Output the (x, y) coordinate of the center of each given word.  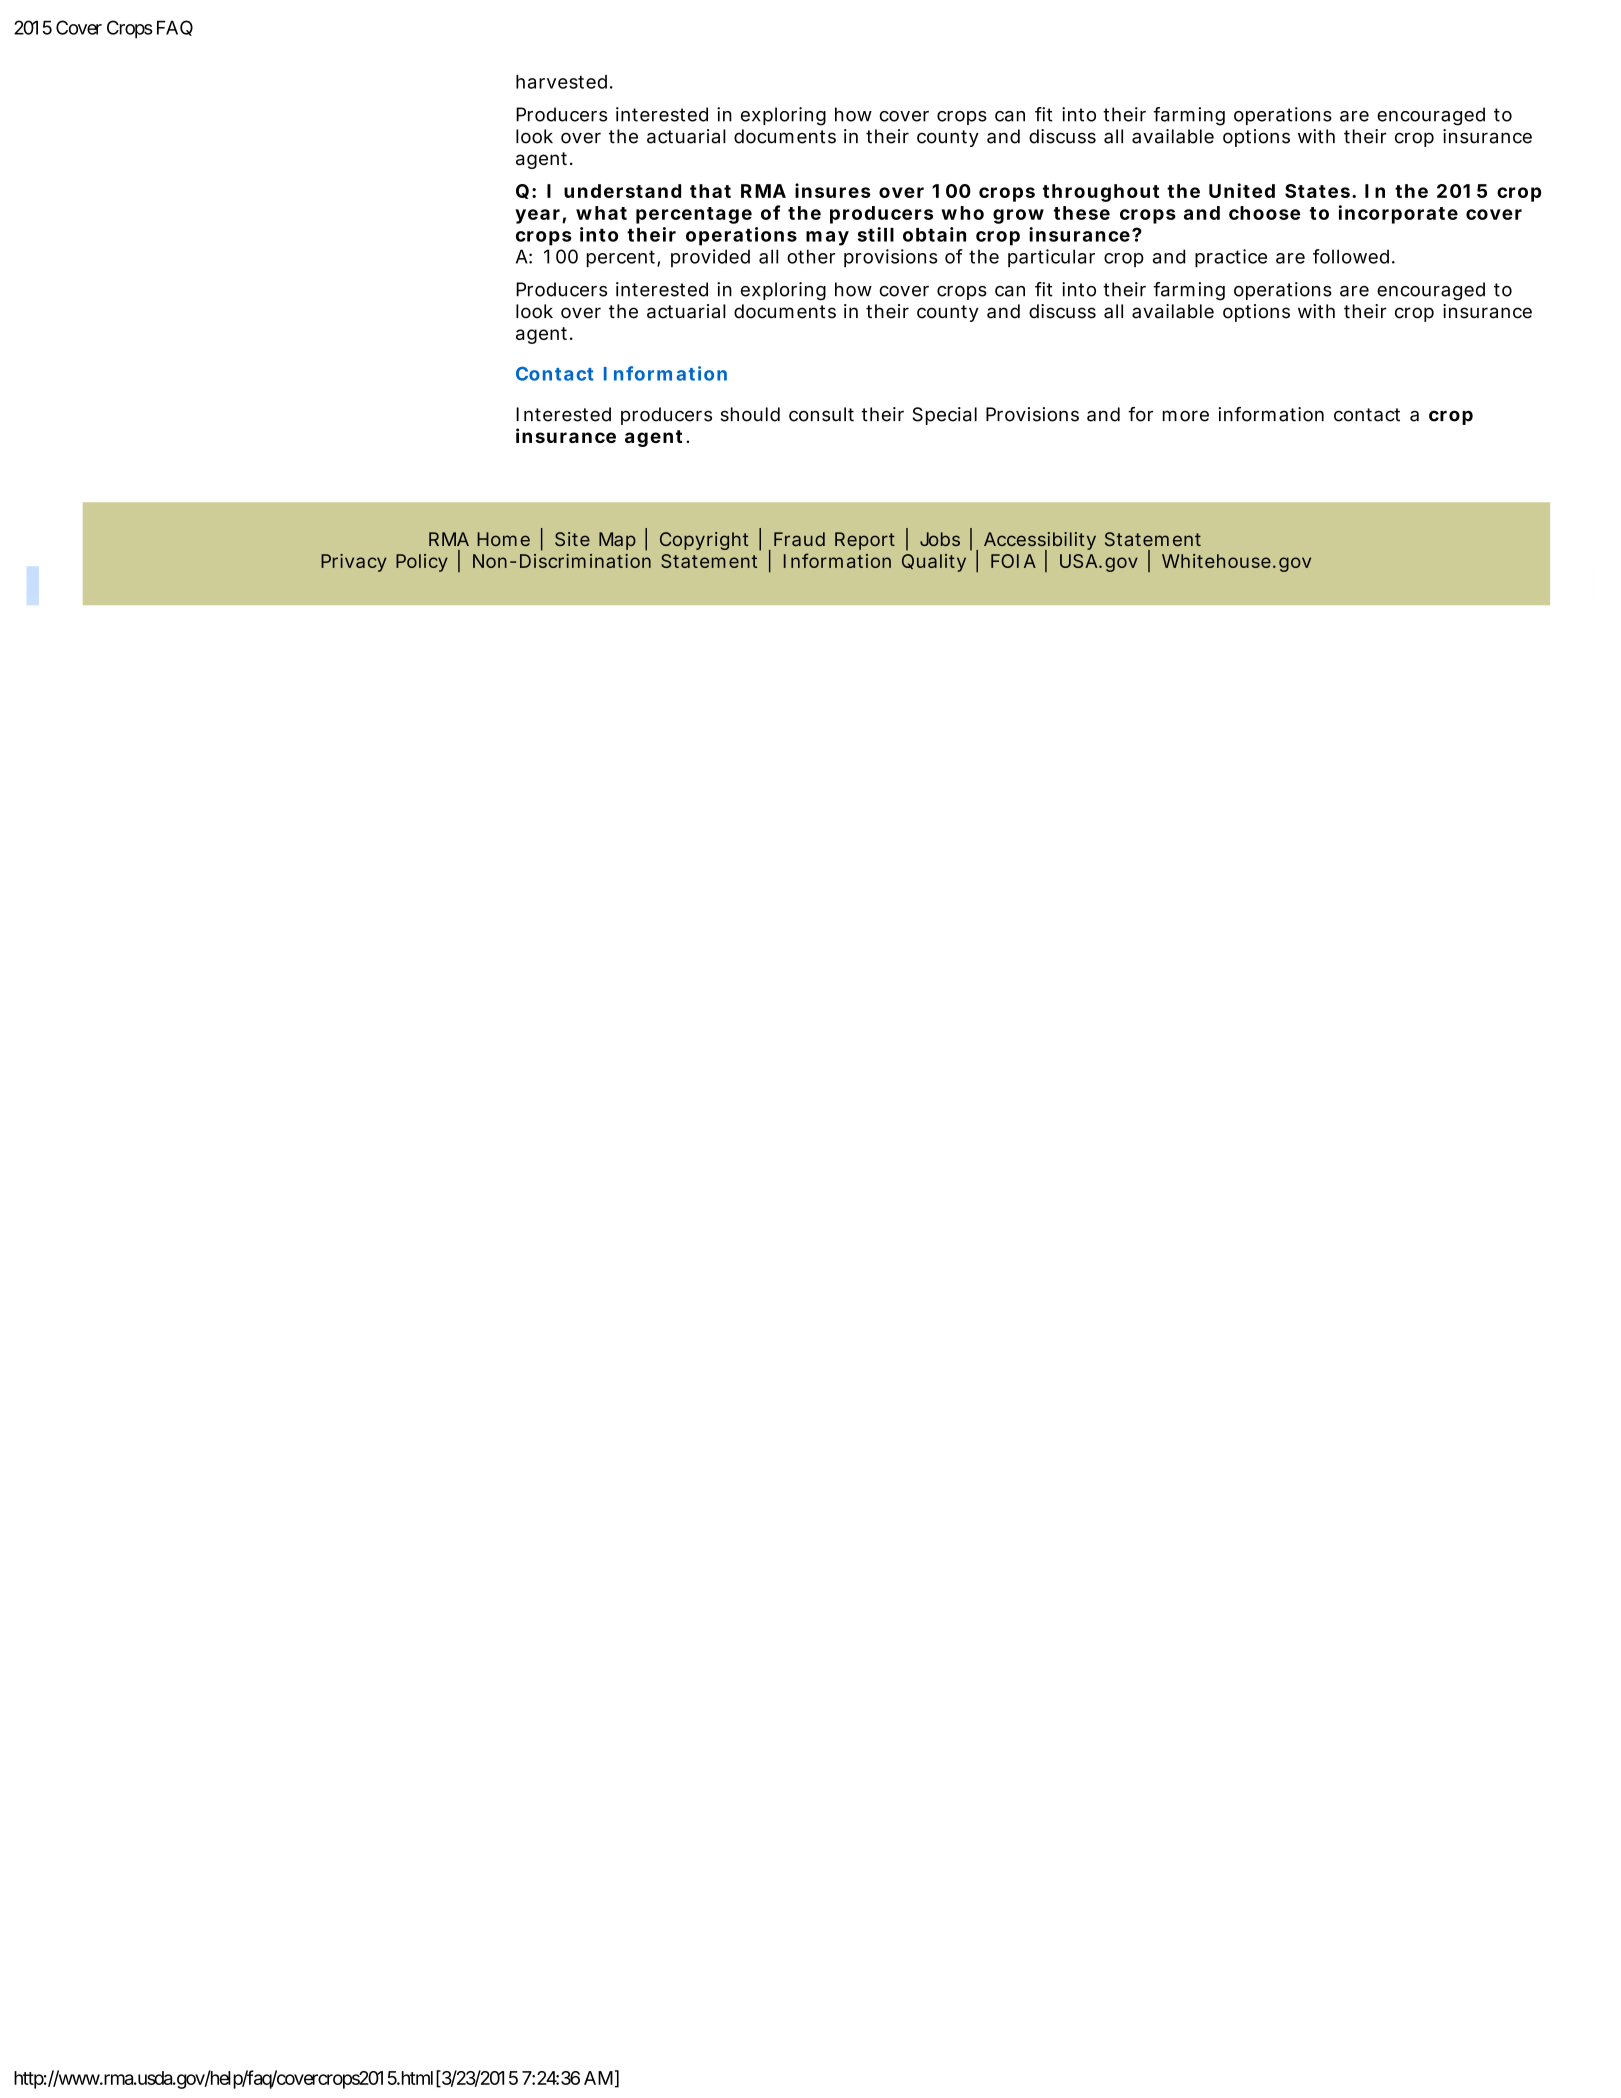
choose (1264, 213)
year (539, 216)
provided (710, 258)
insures (833, 190)
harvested (561, 82)
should (750, 414)
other (811, 256)
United (1242, 190)
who (962, 213)
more (1186, 416)
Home (503, 539)
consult (821, 414)
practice (1231, 258)
